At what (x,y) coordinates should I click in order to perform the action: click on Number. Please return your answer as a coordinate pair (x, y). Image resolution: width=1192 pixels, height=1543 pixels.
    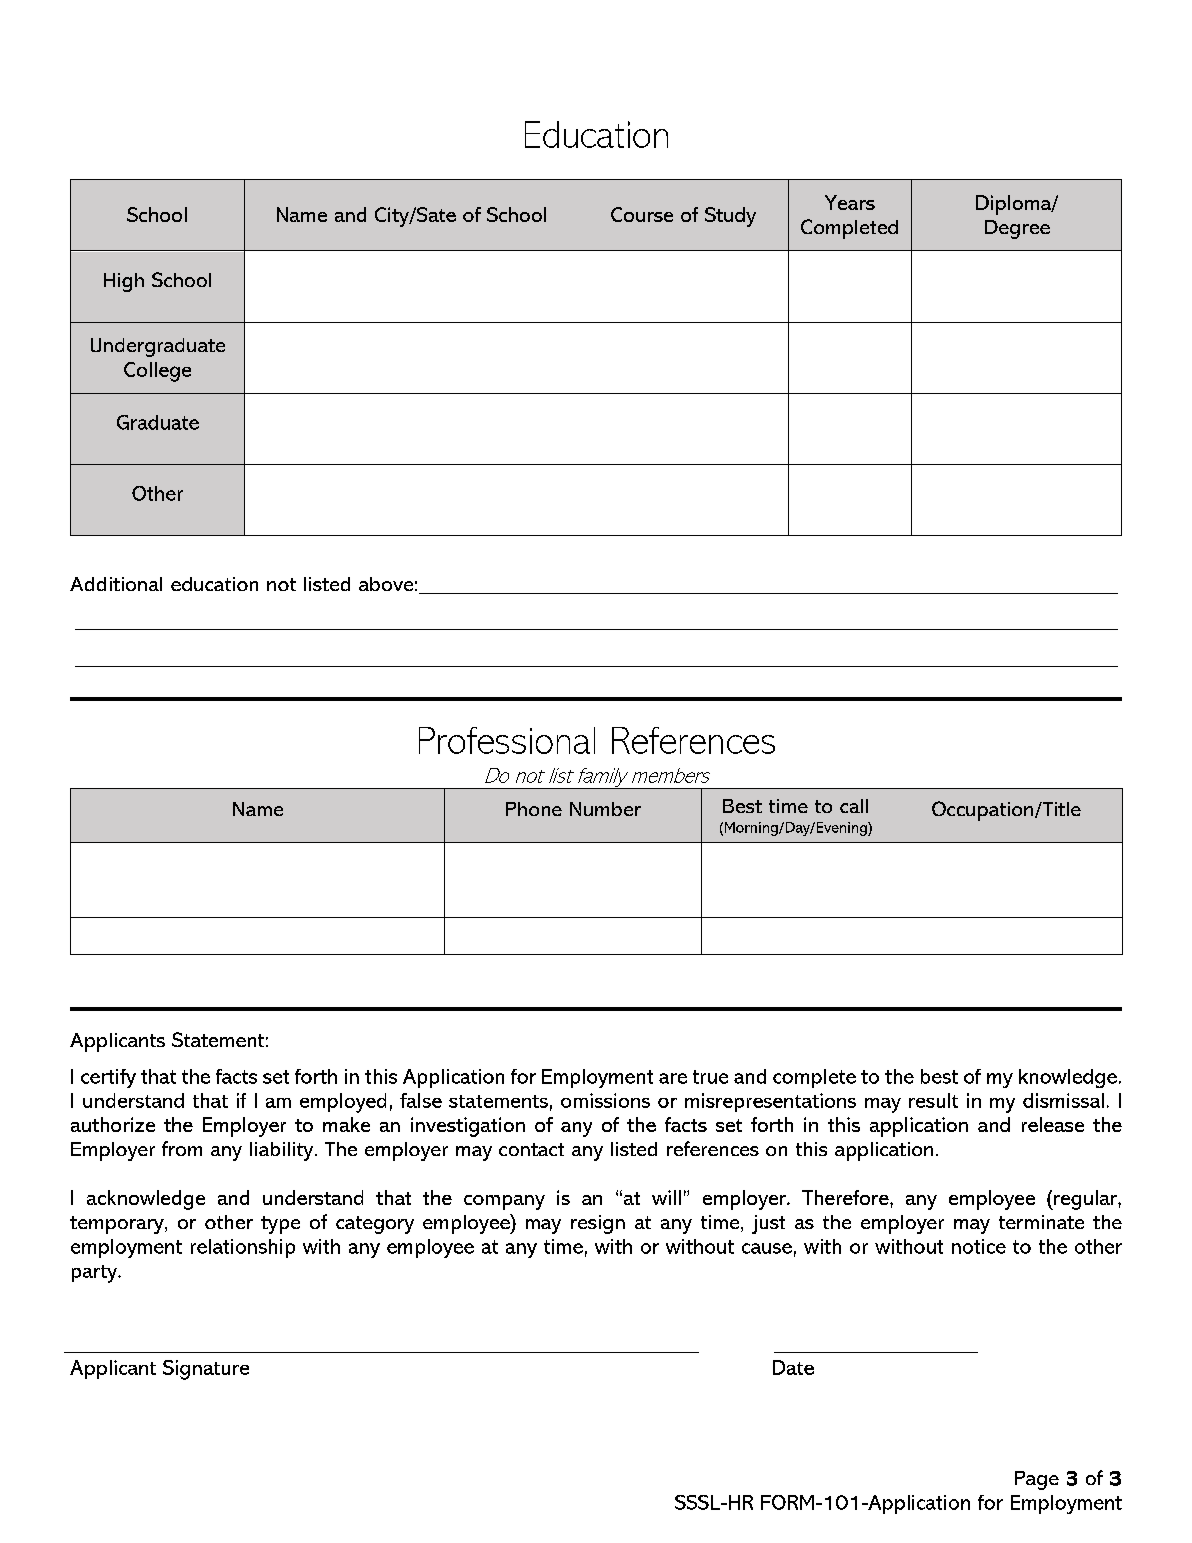
    Looking at the image, I should click on (605, 809).
